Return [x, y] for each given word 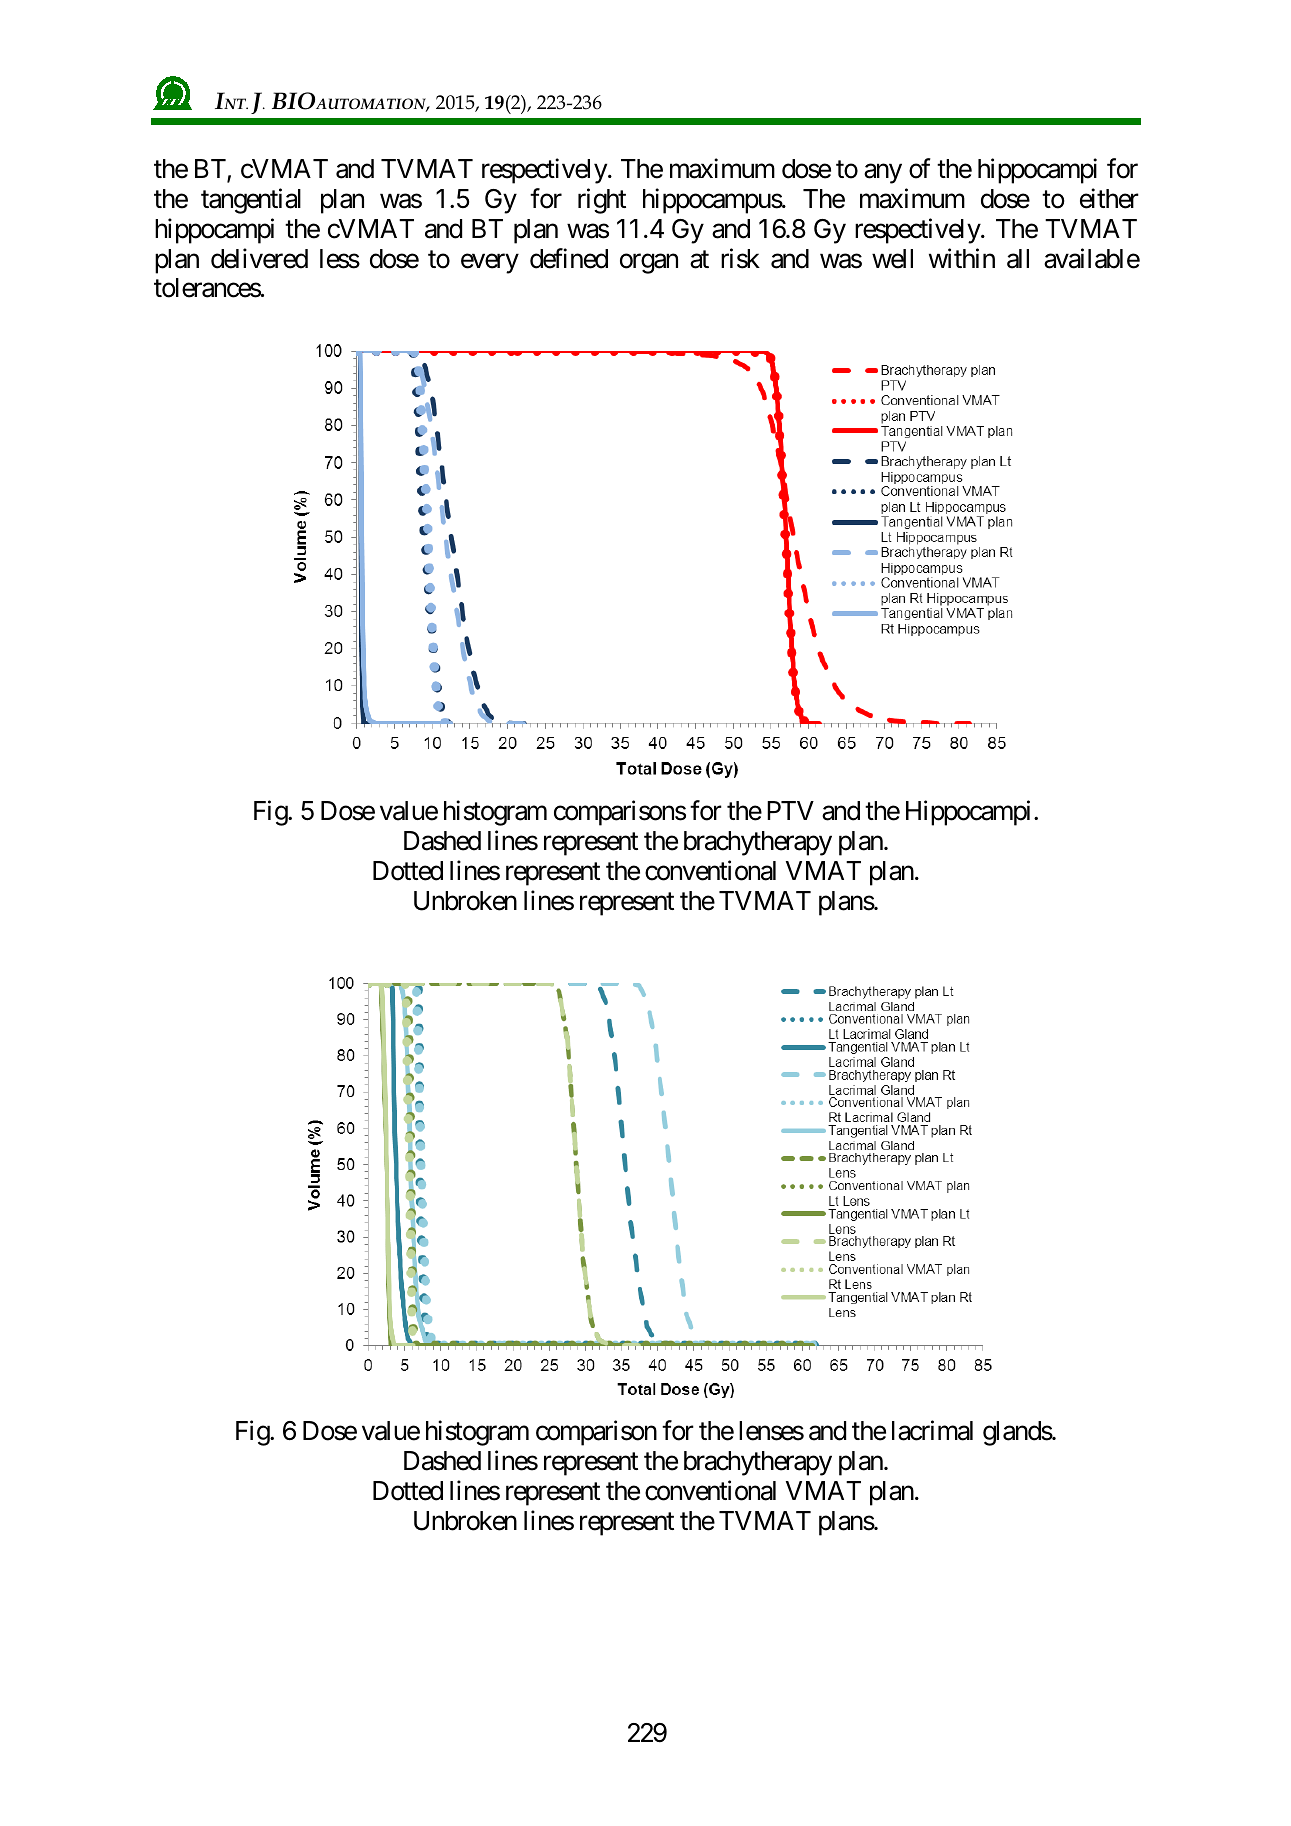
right [602, 201]
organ [649, 264]
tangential [251, 201]
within [962, 258]
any [883, 174]
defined [569, 258]
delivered [259, 258]
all [1018, 259]
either [1109, 198]
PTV [790, 810]
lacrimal [932, 1430]
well [892, 259]
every [490, 264]
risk [740, 258]
